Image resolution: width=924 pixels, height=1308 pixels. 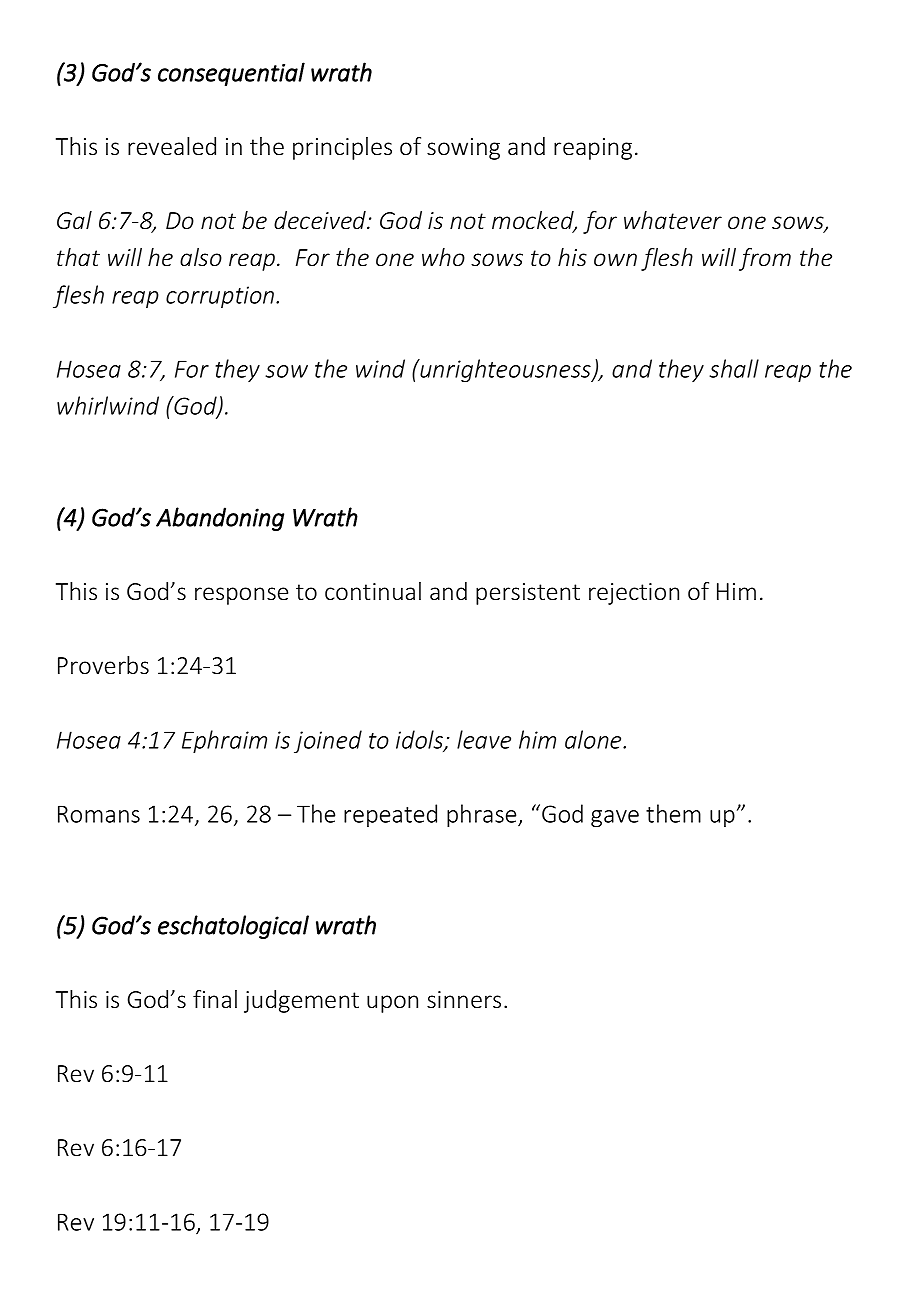 I want to click on also, so click(x=201, y=257).
